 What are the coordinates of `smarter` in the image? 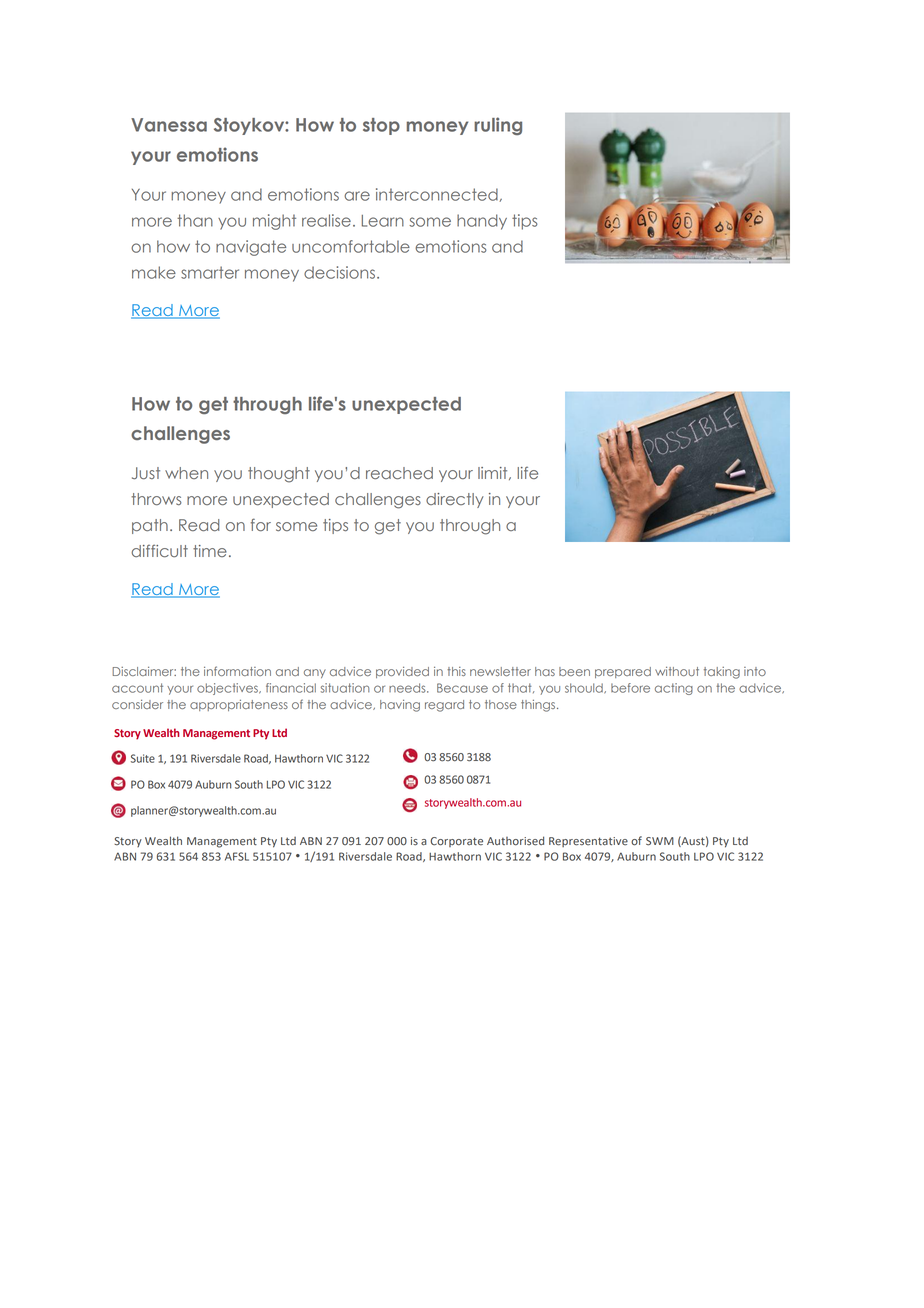 It's located at (210, 272).
